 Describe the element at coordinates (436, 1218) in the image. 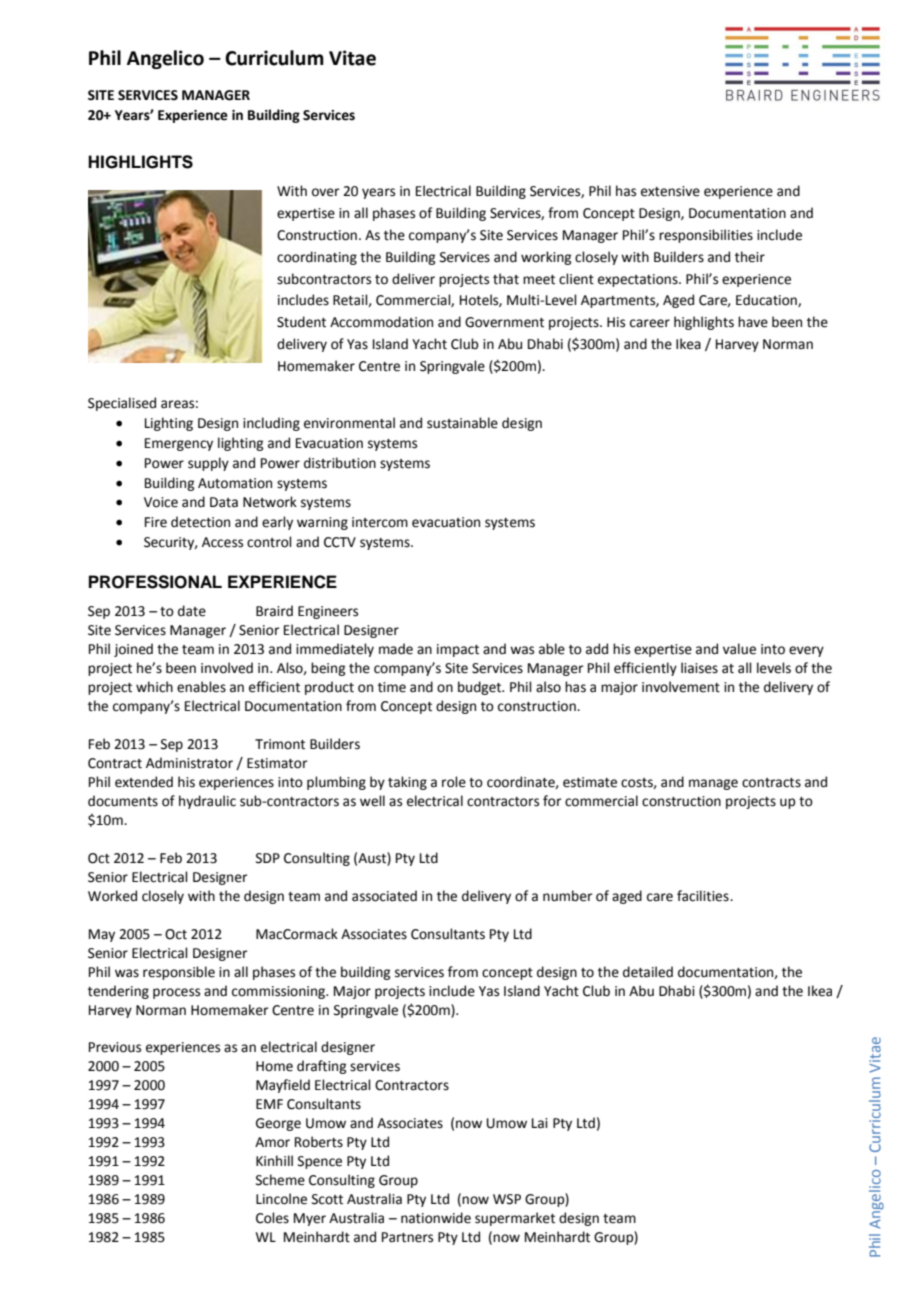

I see `nationwide` at that location.
